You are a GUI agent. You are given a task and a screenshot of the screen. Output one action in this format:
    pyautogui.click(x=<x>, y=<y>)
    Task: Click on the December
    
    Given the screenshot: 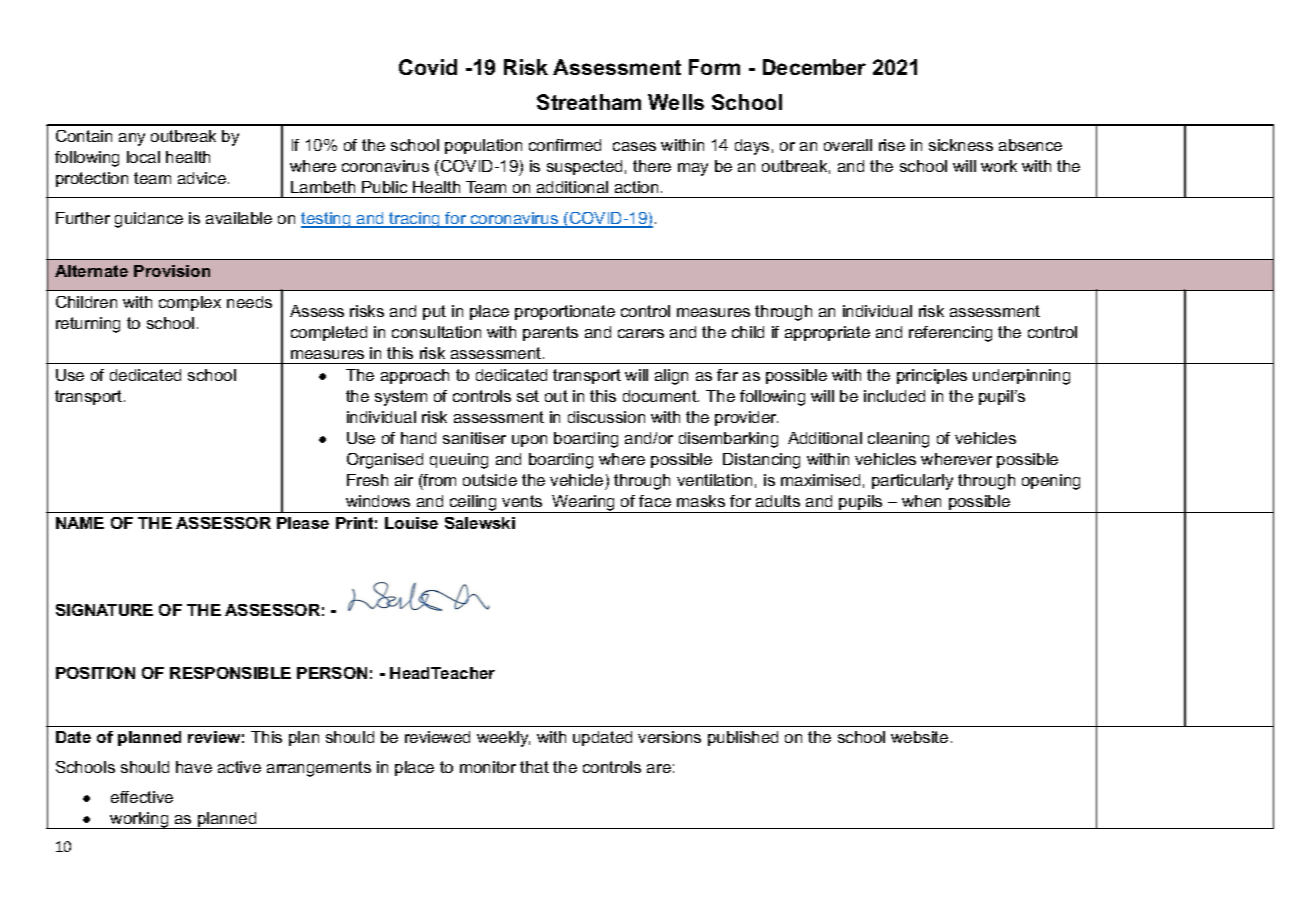 What is the action you would take?
    pyautogui.click(x=814, y=67)
